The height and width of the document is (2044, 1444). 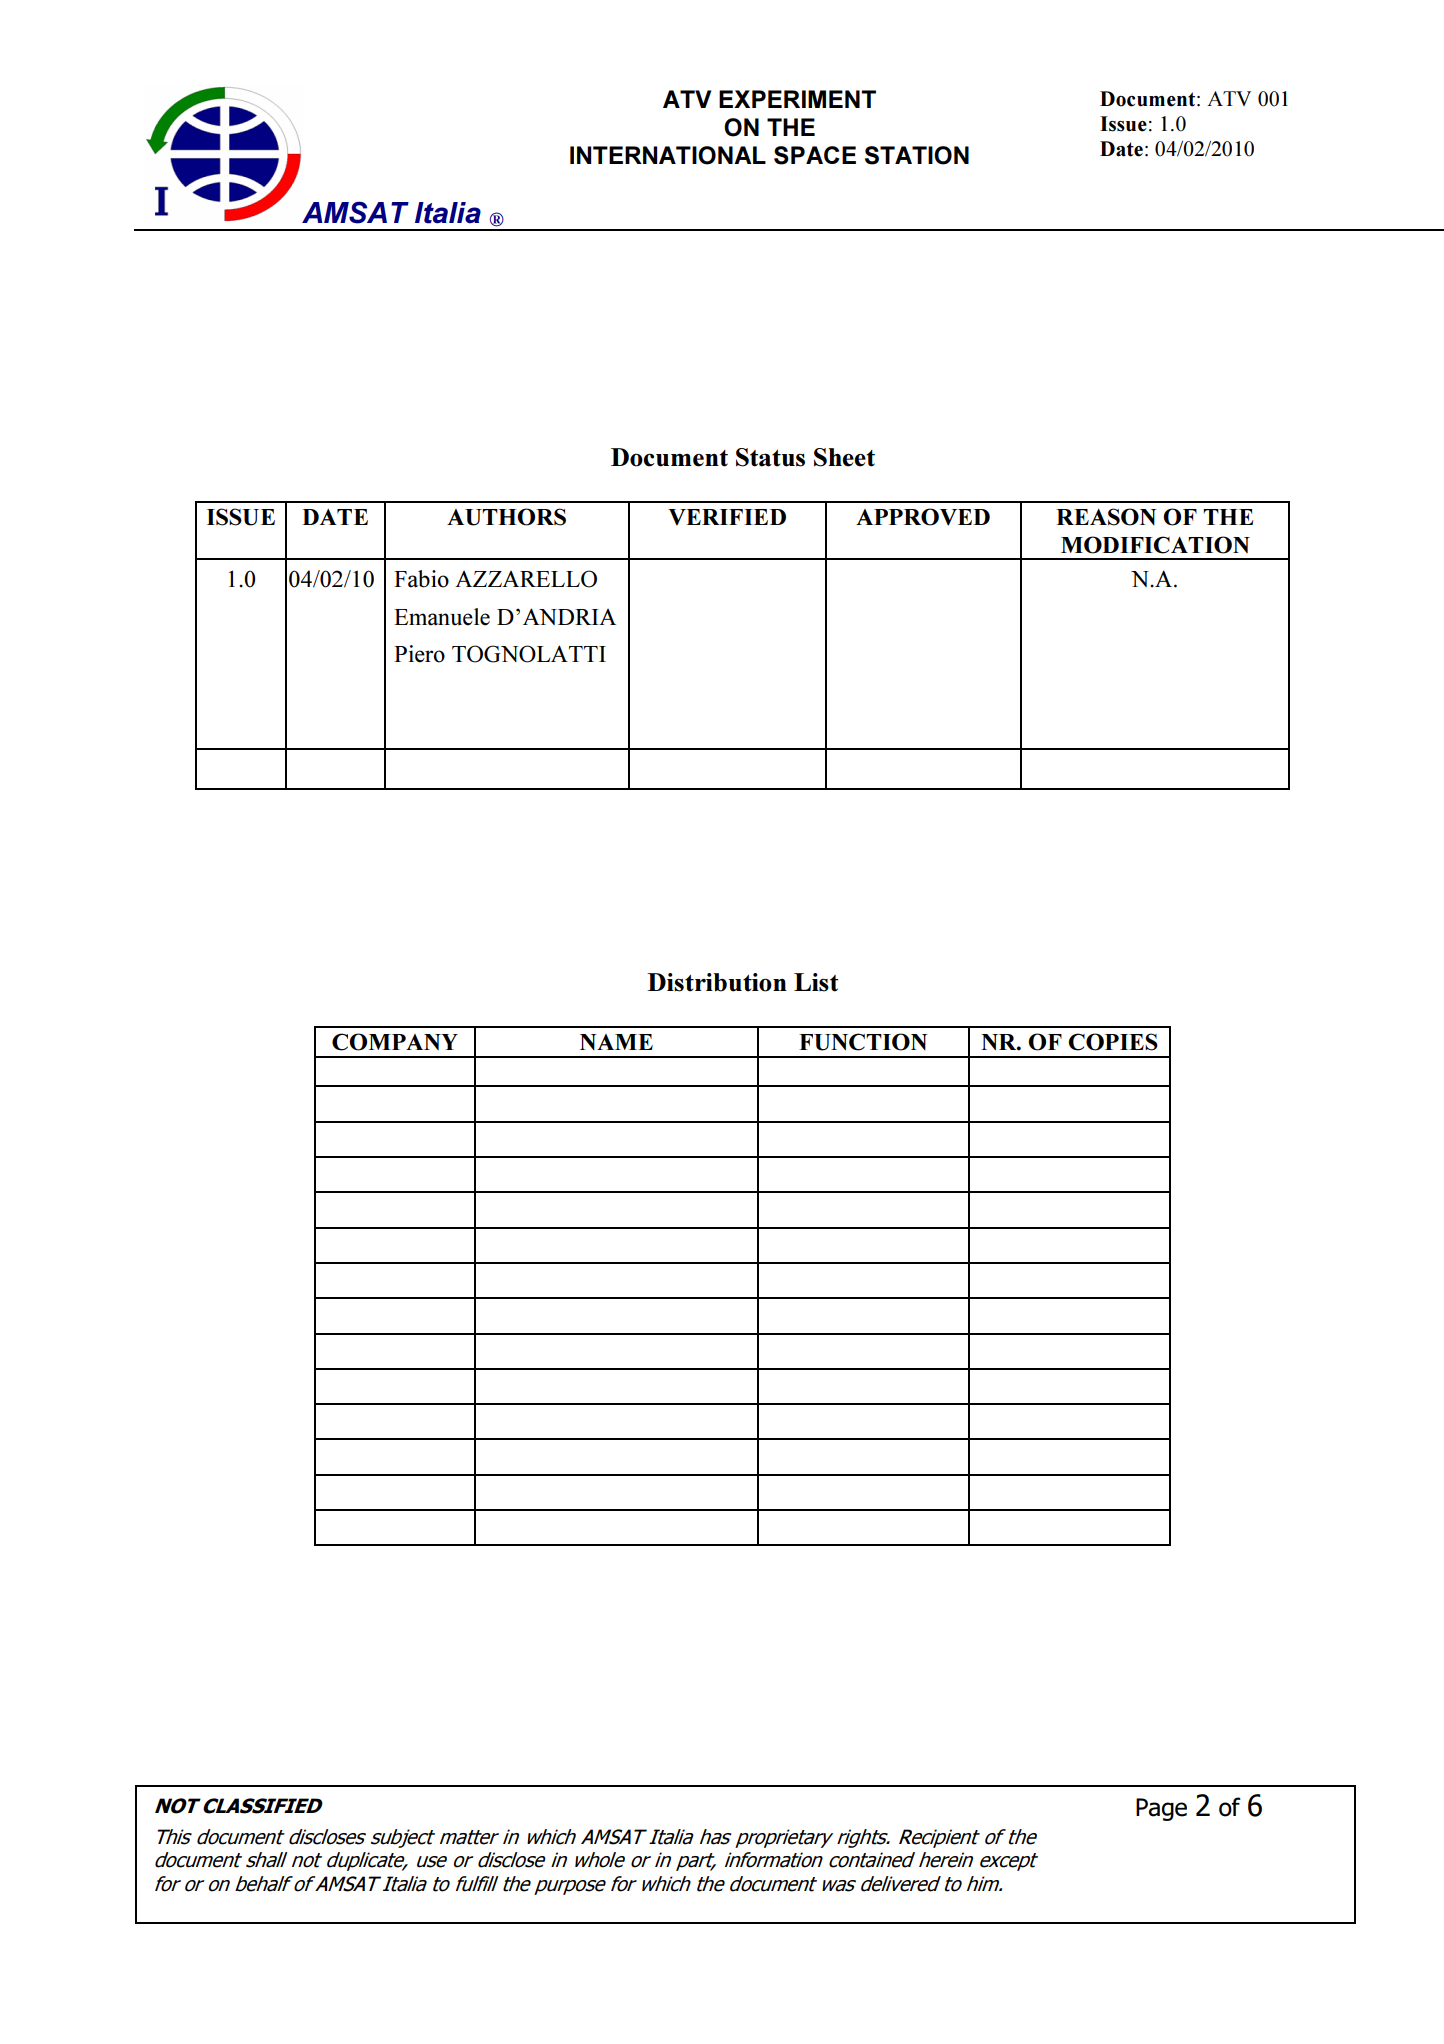 I want to click on INTERNATIONAL, so click(x=668, y=155).
